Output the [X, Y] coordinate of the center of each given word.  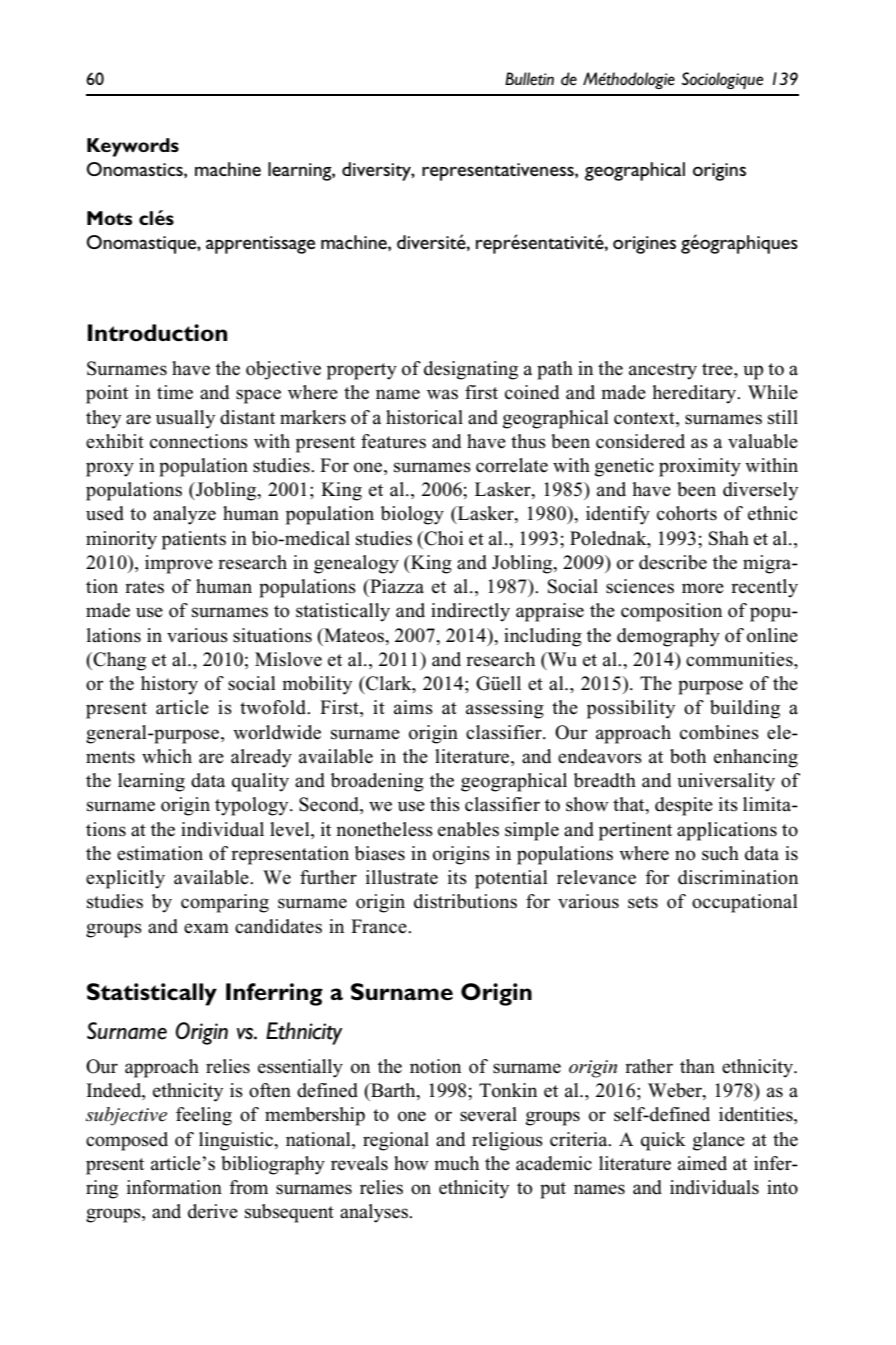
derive [213, 1211]
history [169, 685]
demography [668, 637]
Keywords [133, 147]
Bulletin [529, 79]
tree [718, 369]
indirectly [470, 612]
